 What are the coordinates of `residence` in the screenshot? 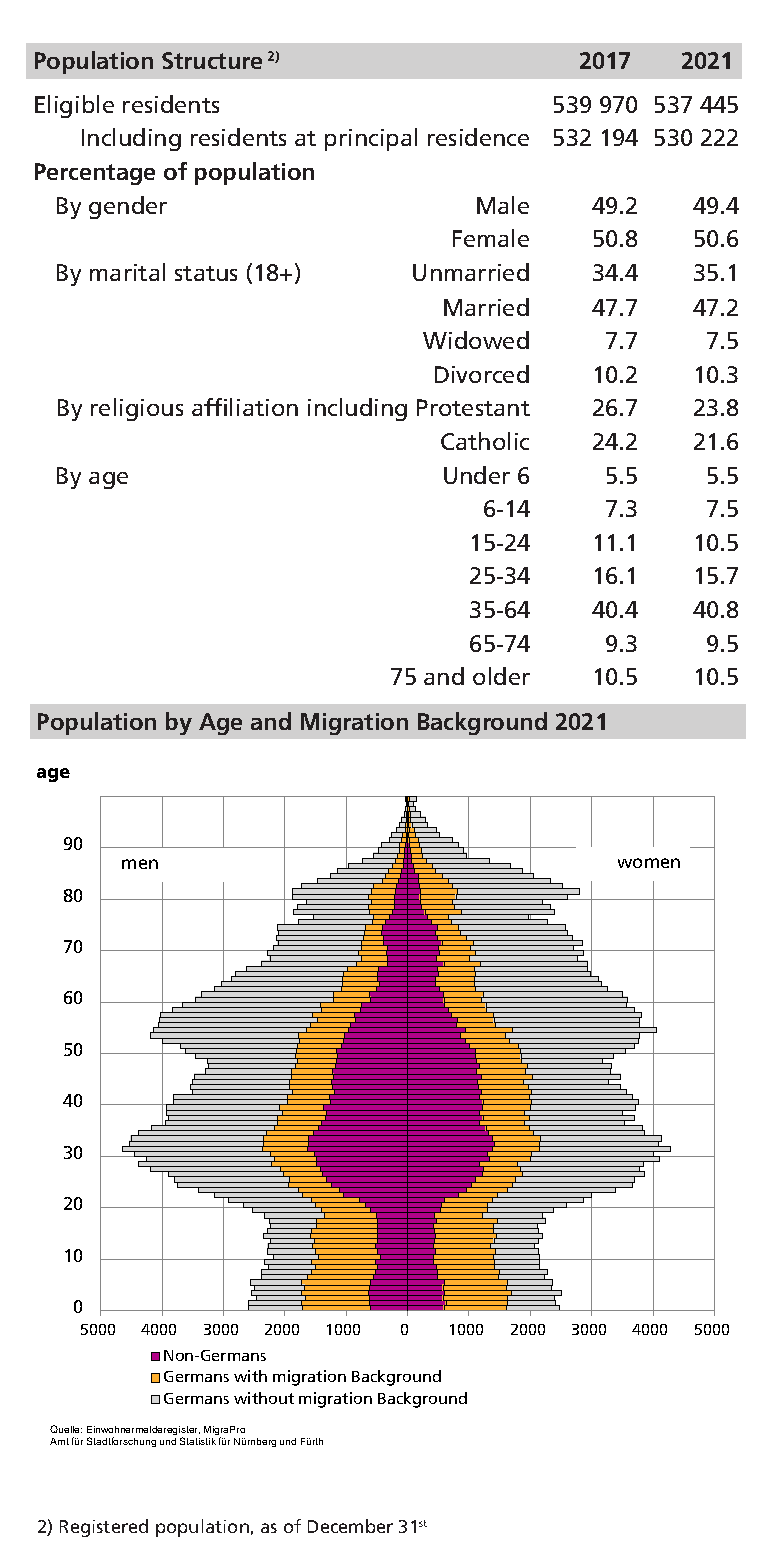 It's located at (478, 137).
